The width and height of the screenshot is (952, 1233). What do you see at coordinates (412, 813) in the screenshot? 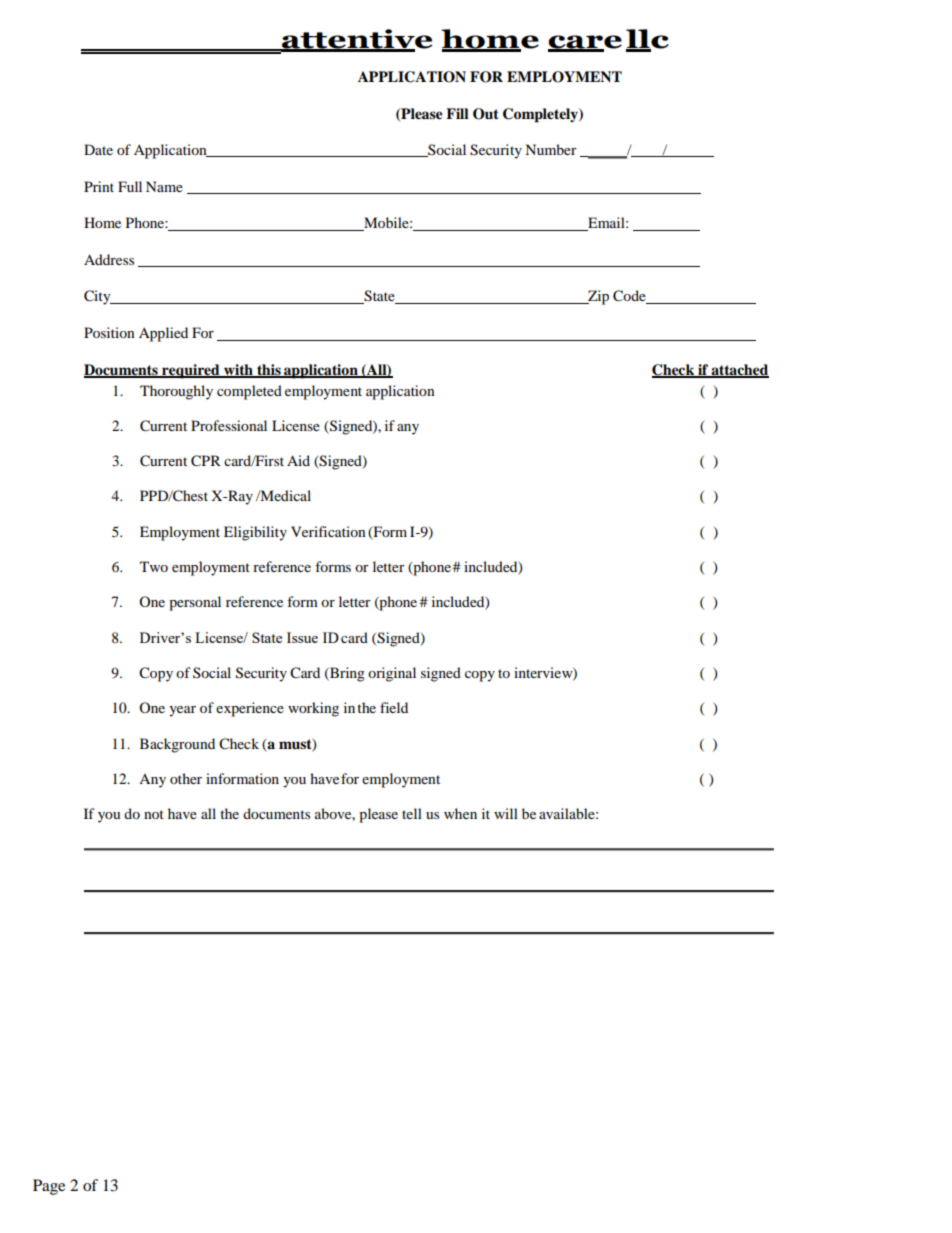
I see `tell` at bounding box center [412, 813].
